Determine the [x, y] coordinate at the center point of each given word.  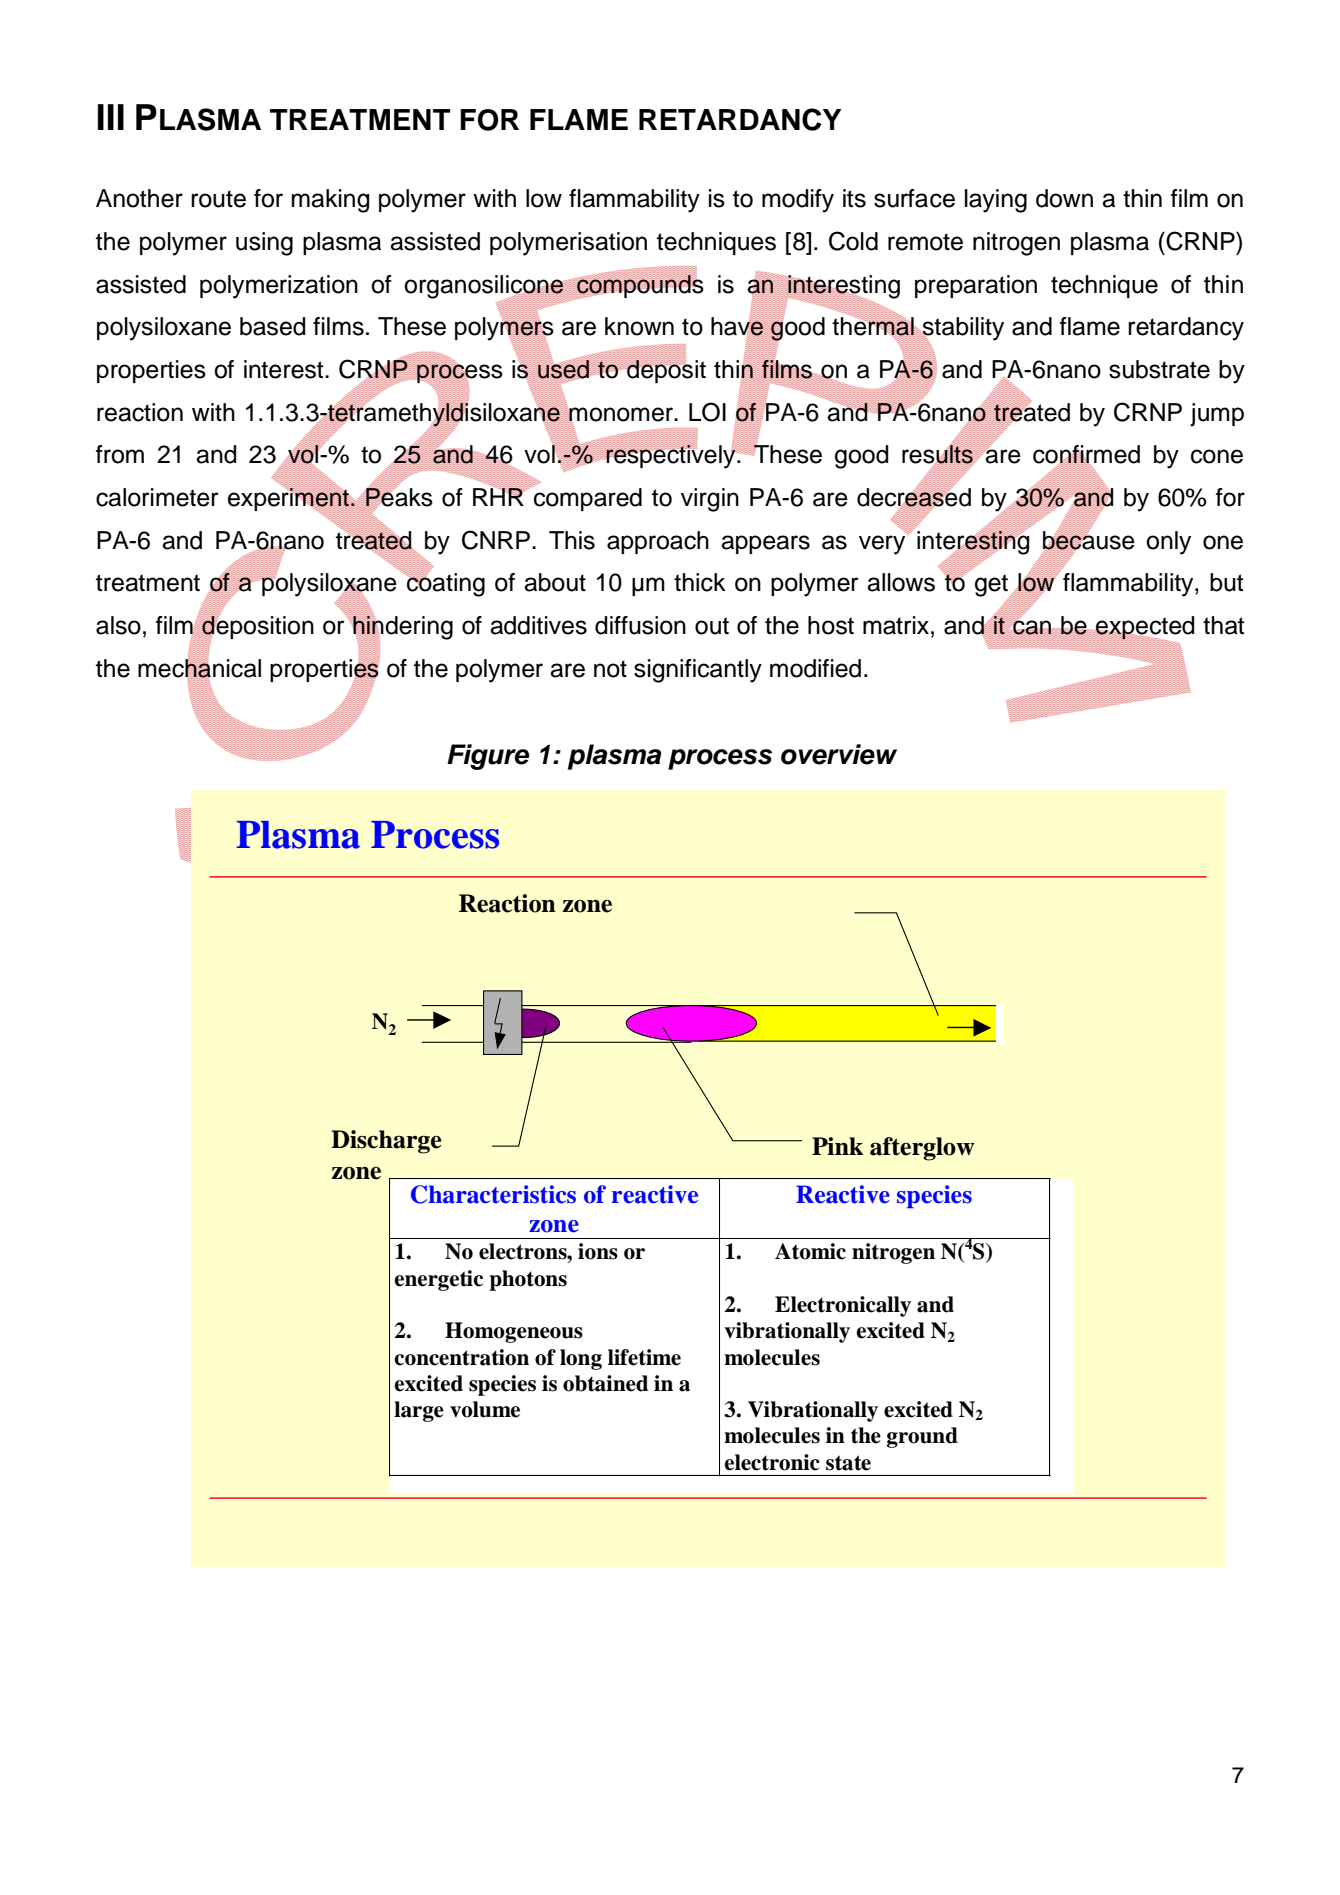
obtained [605, 1383]
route [218, 199]
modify [798, 201]
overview [839, 754]
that [1223, 625]
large [419, 1411]
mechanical [199, 668]
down [1064, 198]
